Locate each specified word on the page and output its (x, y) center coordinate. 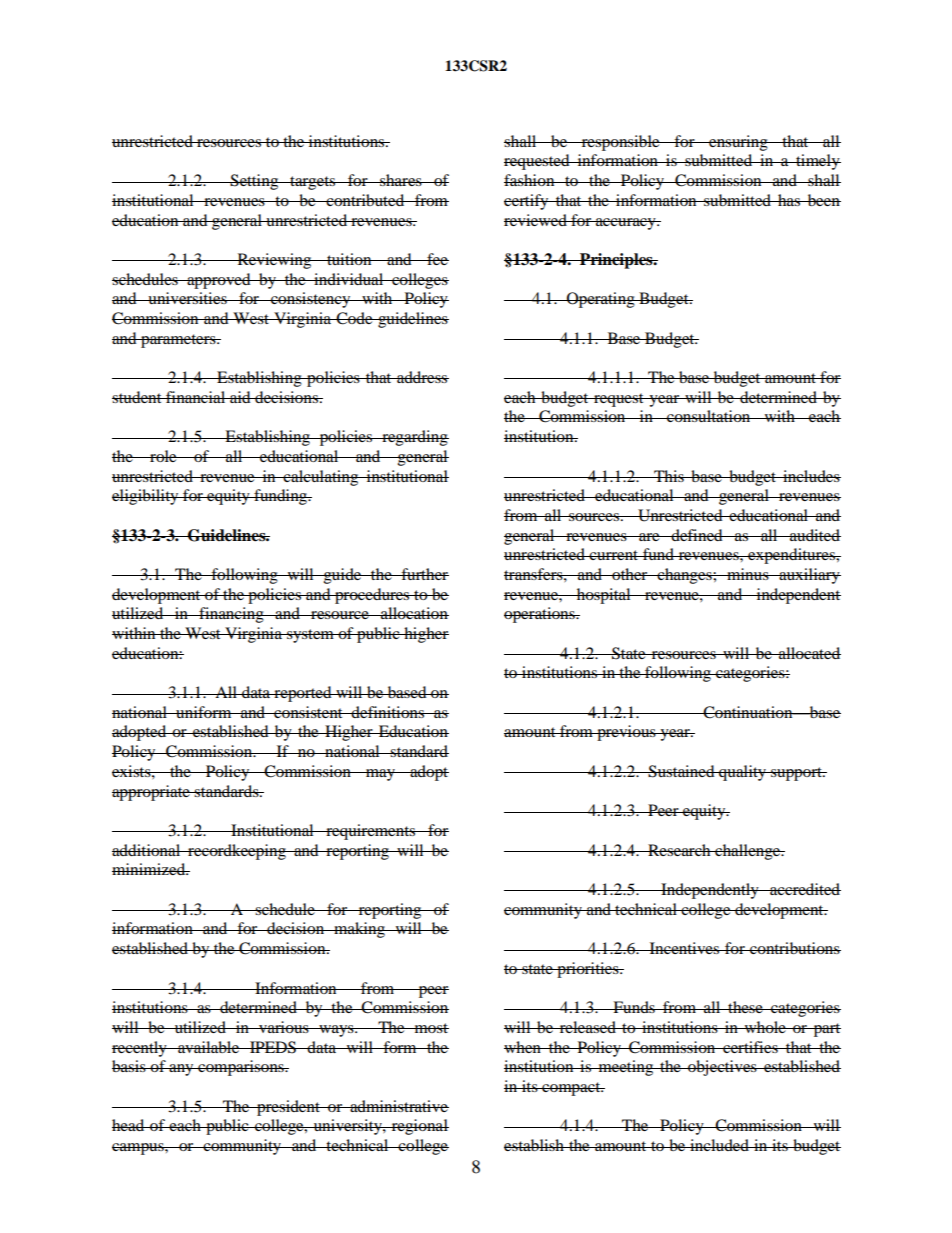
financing (231, 615)
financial (196, 397)
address (422, 377)
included (719, 1145)
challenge (748, 852)
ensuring (738, 143)
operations (540, 615)
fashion (530, 180)
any (181, 1070)
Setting (254, 182)
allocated (809, 653)
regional (419, 1127)
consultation (709, 416)
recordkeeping (237, 852)
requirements (371, 832)
